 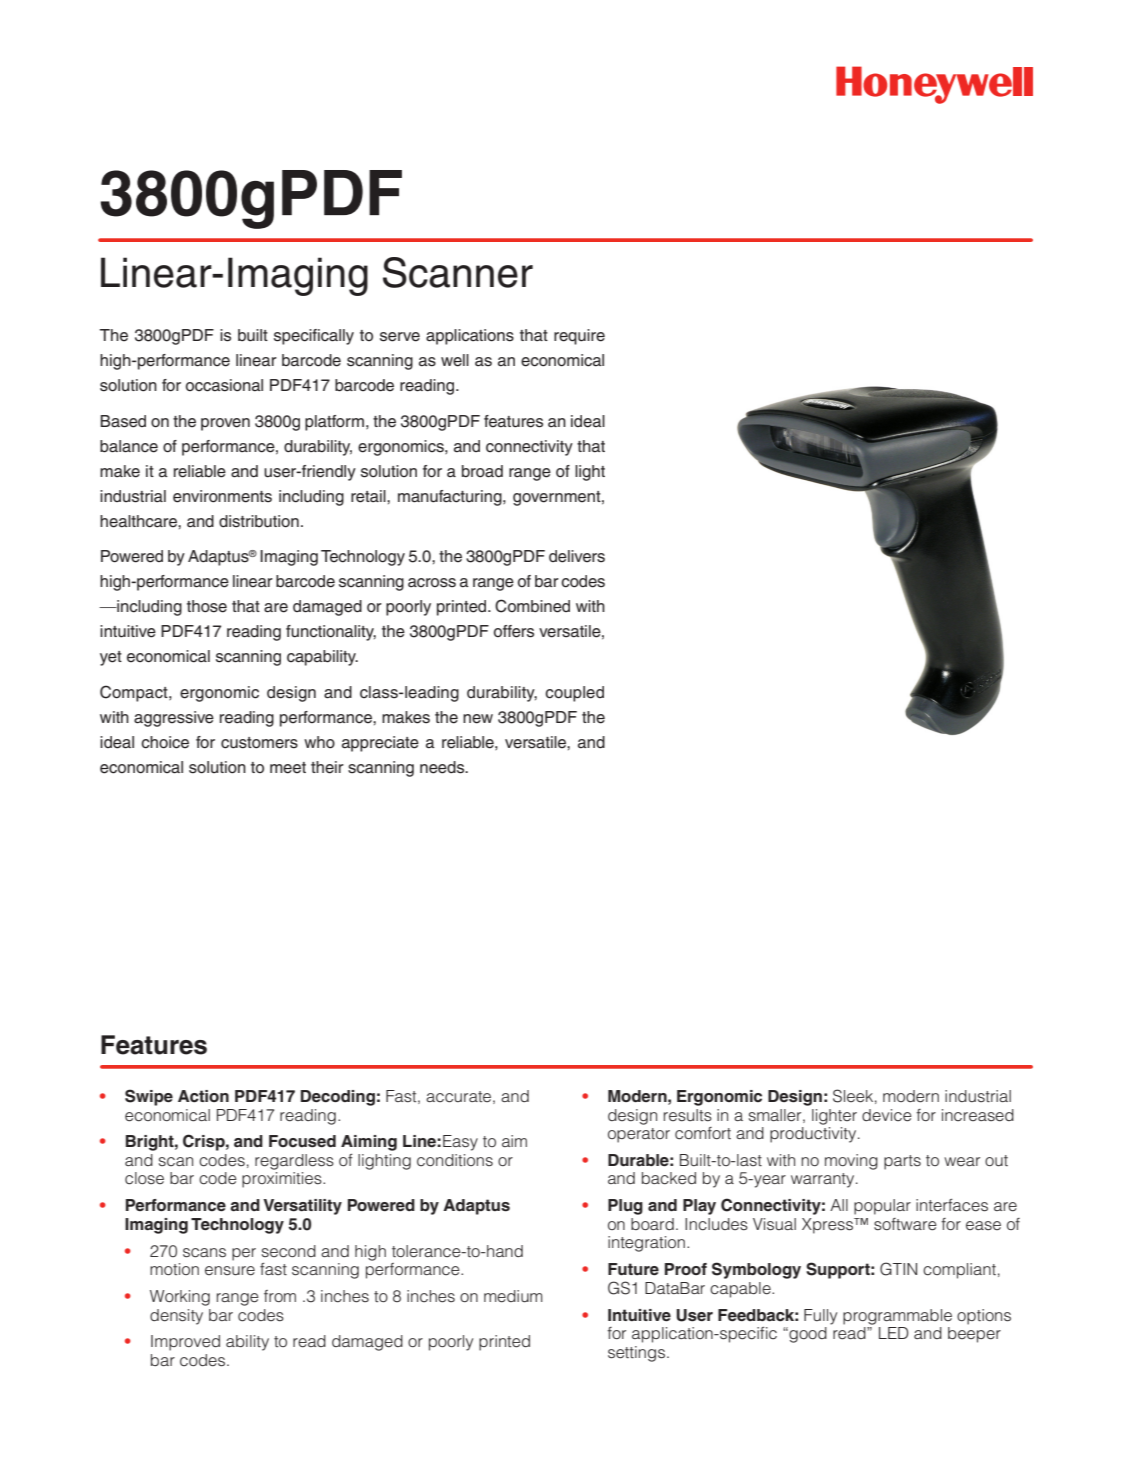 What do you see at coordinates (455, 360) in the screenshot?
I see `well` at bounding box center [455, 360].
